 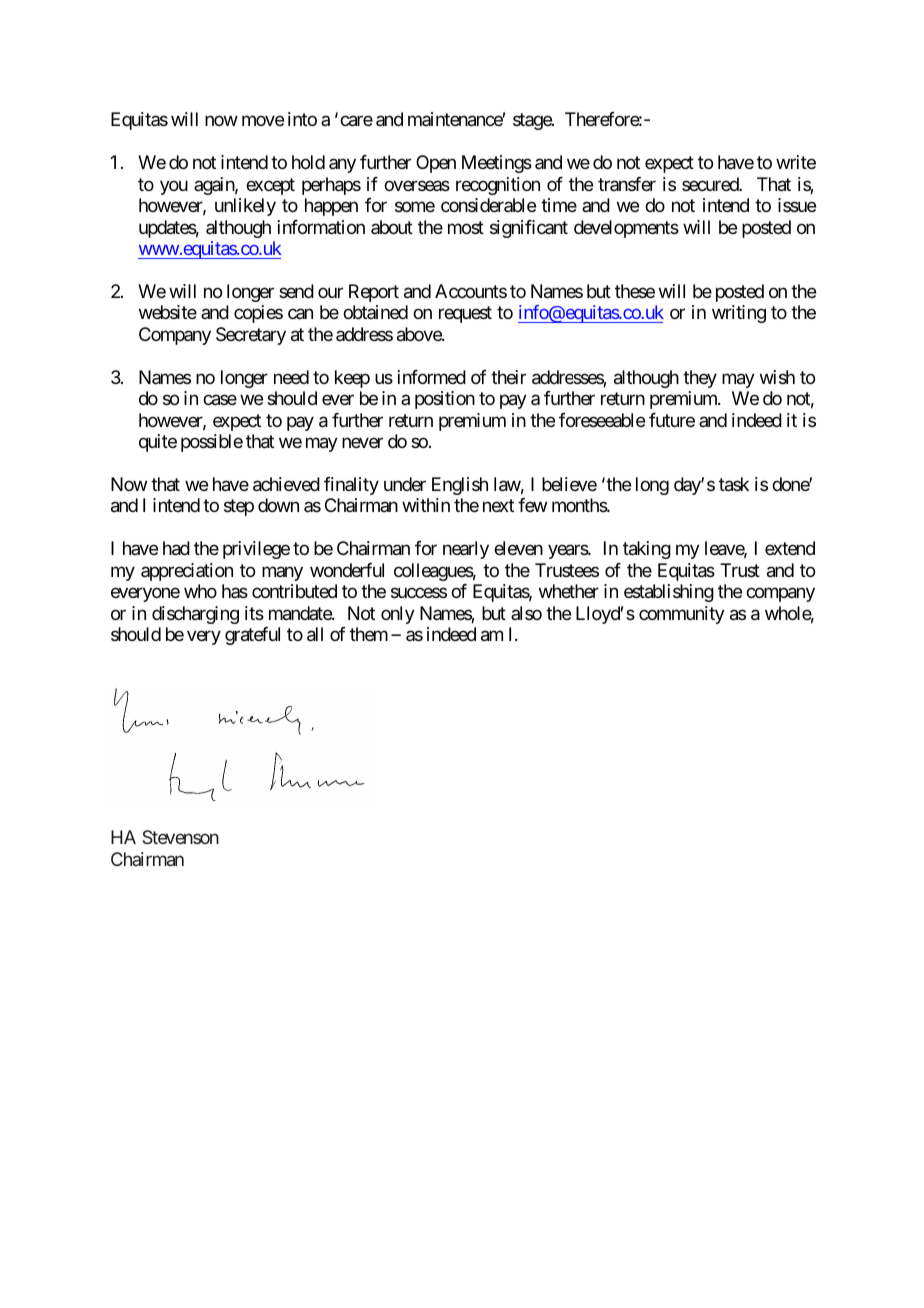 What do you see at coordinates (252, 636) in the screenshot?
I see `grateful` at bounding box center [252, 636].
